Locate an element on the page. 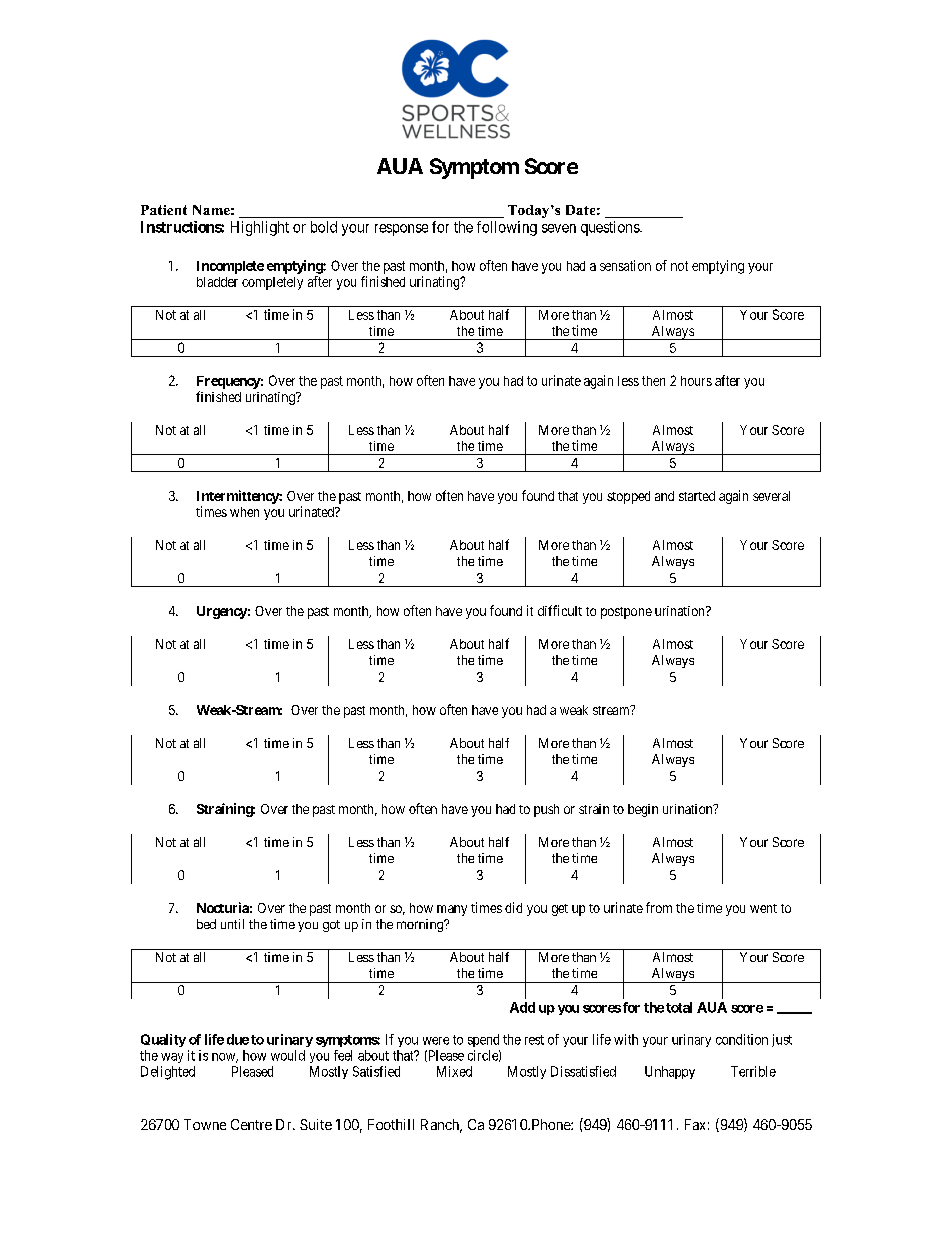  difficult is located at coordinates (560, 610).
